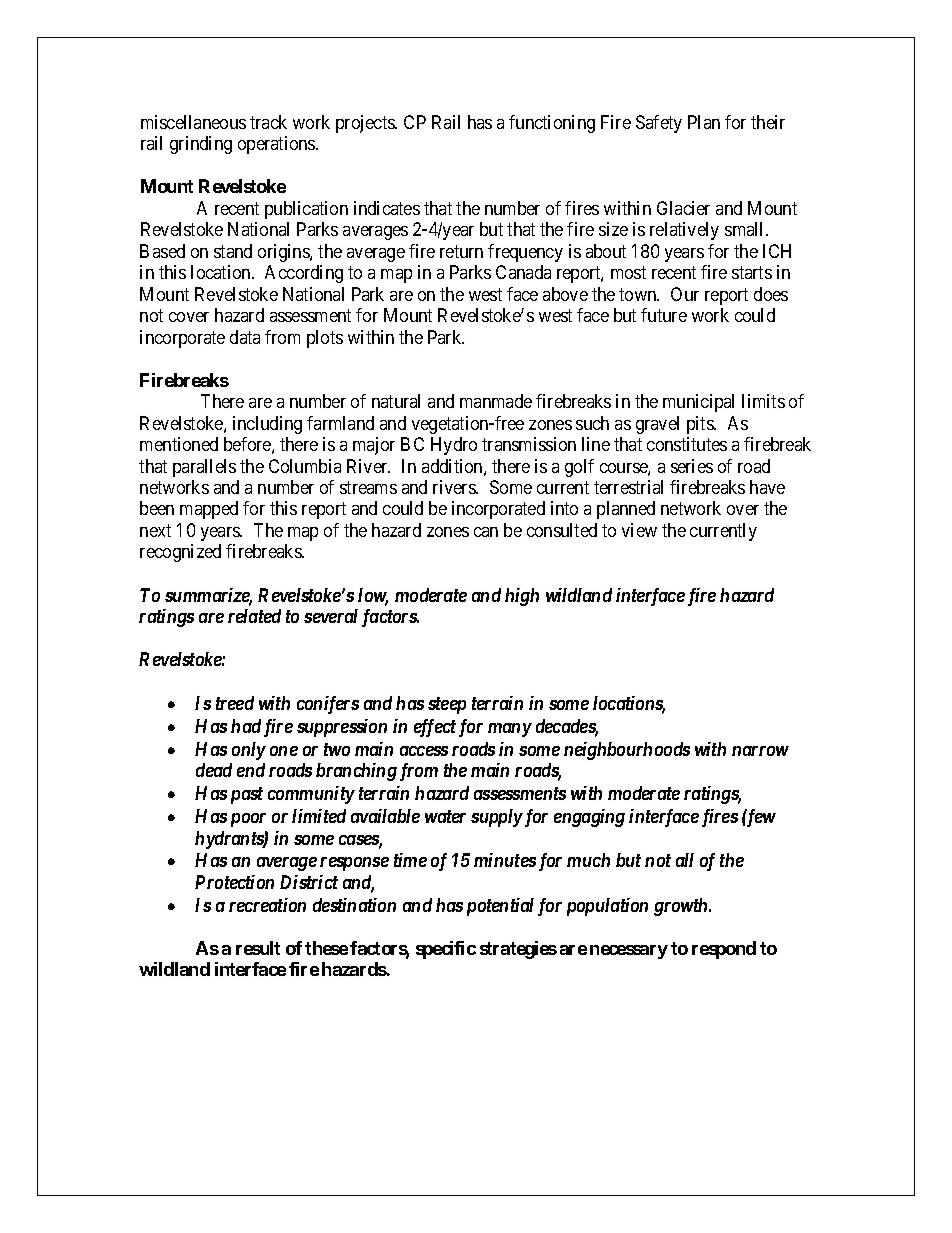  What do you see at coordinates (562, 530) in the screenshot?
I see `consulted` at bounding box center [562, 530].
